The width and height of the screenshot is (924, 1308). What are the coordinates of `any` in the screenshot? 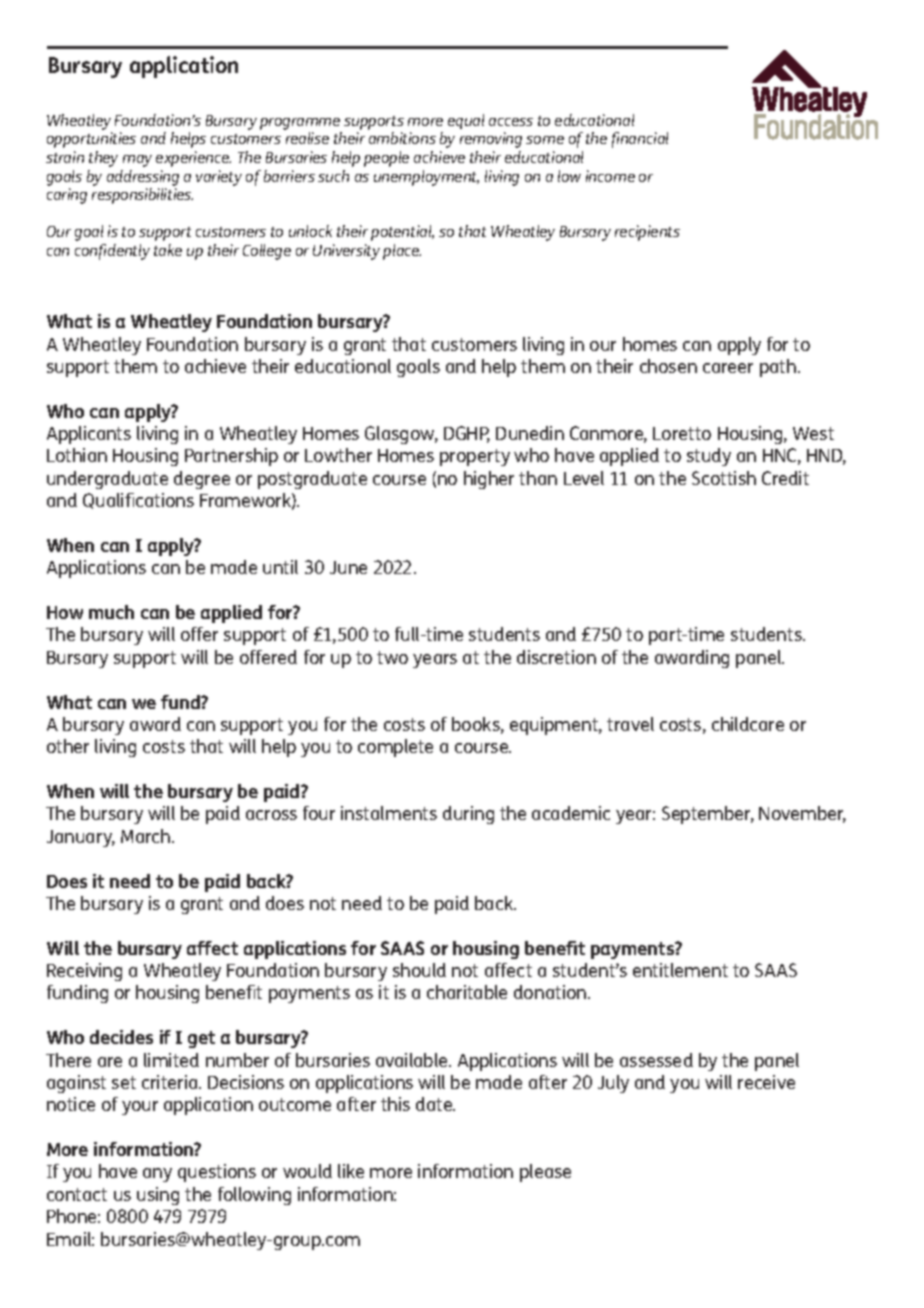 It's located at (157, 1175).
